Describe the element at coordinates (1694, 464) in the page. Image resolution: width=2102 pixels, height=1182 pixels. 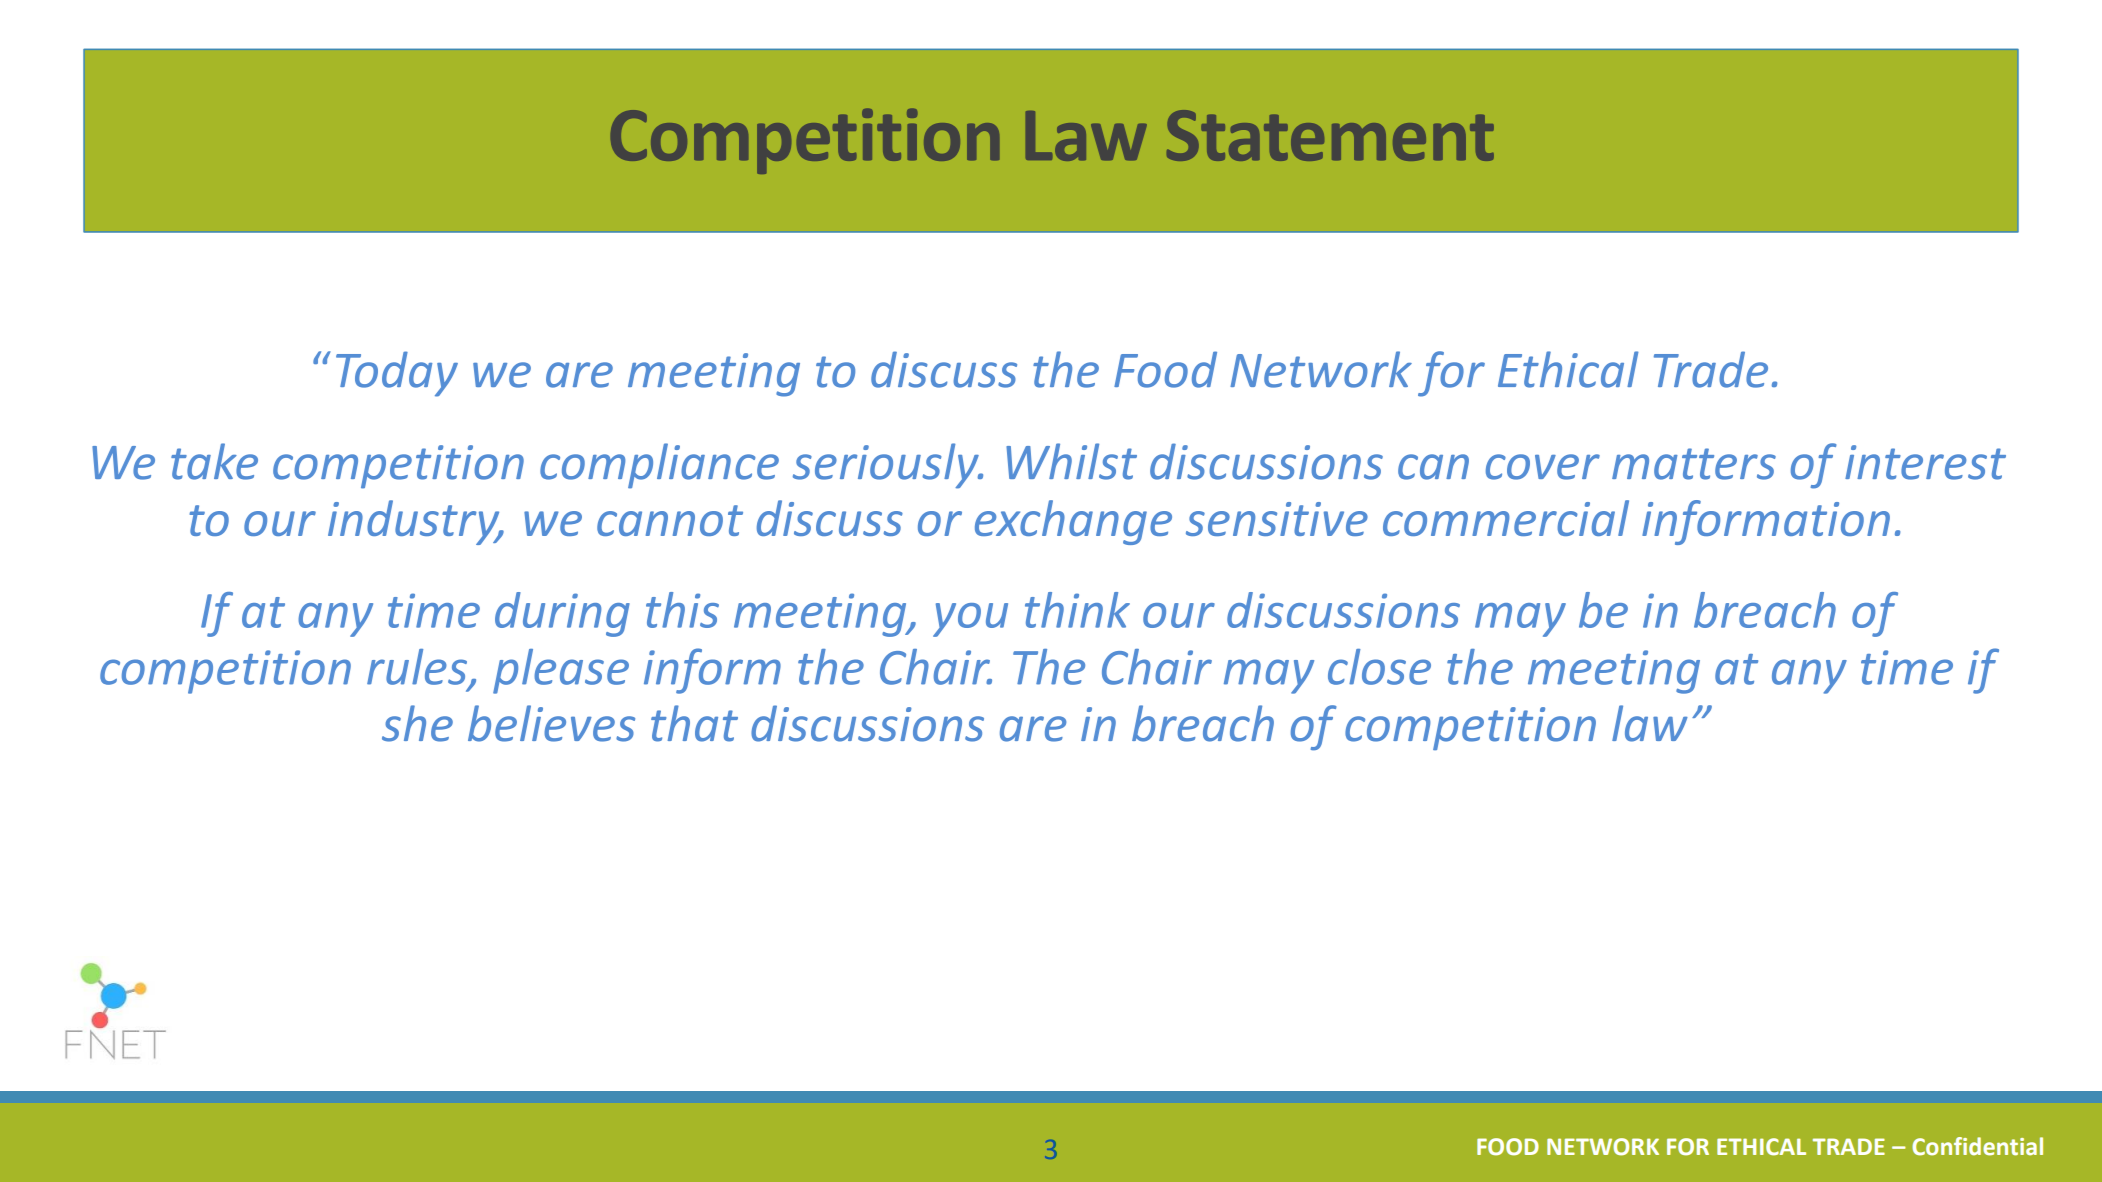
I see `matters` at that location.
